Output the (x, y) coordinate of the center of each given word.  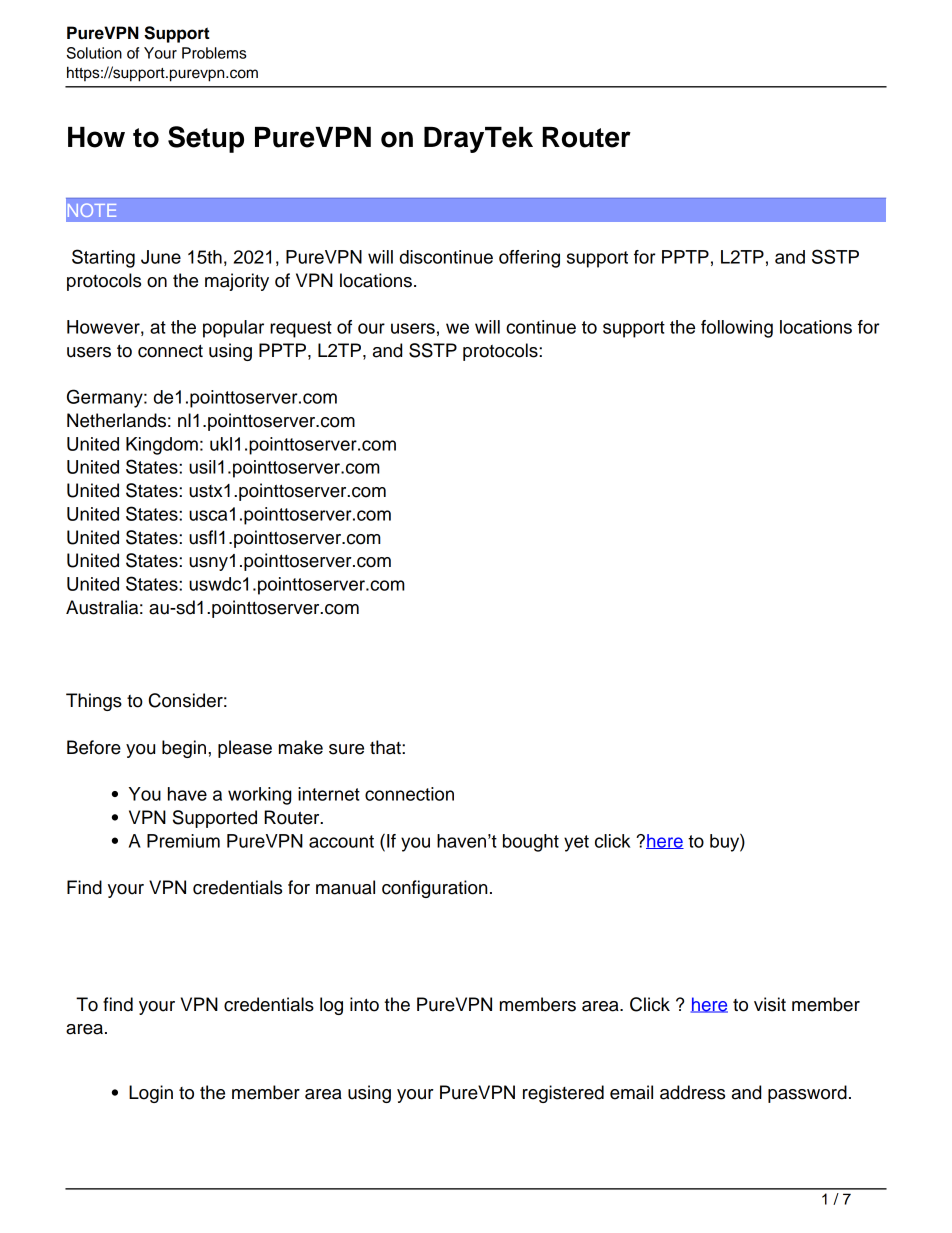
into (364, 1004)
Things (94, 702)
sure (346, 749)
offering (529, 259)
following (737, 329)
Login (151, 1094)
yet (576, 843)
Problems (214, 53)
